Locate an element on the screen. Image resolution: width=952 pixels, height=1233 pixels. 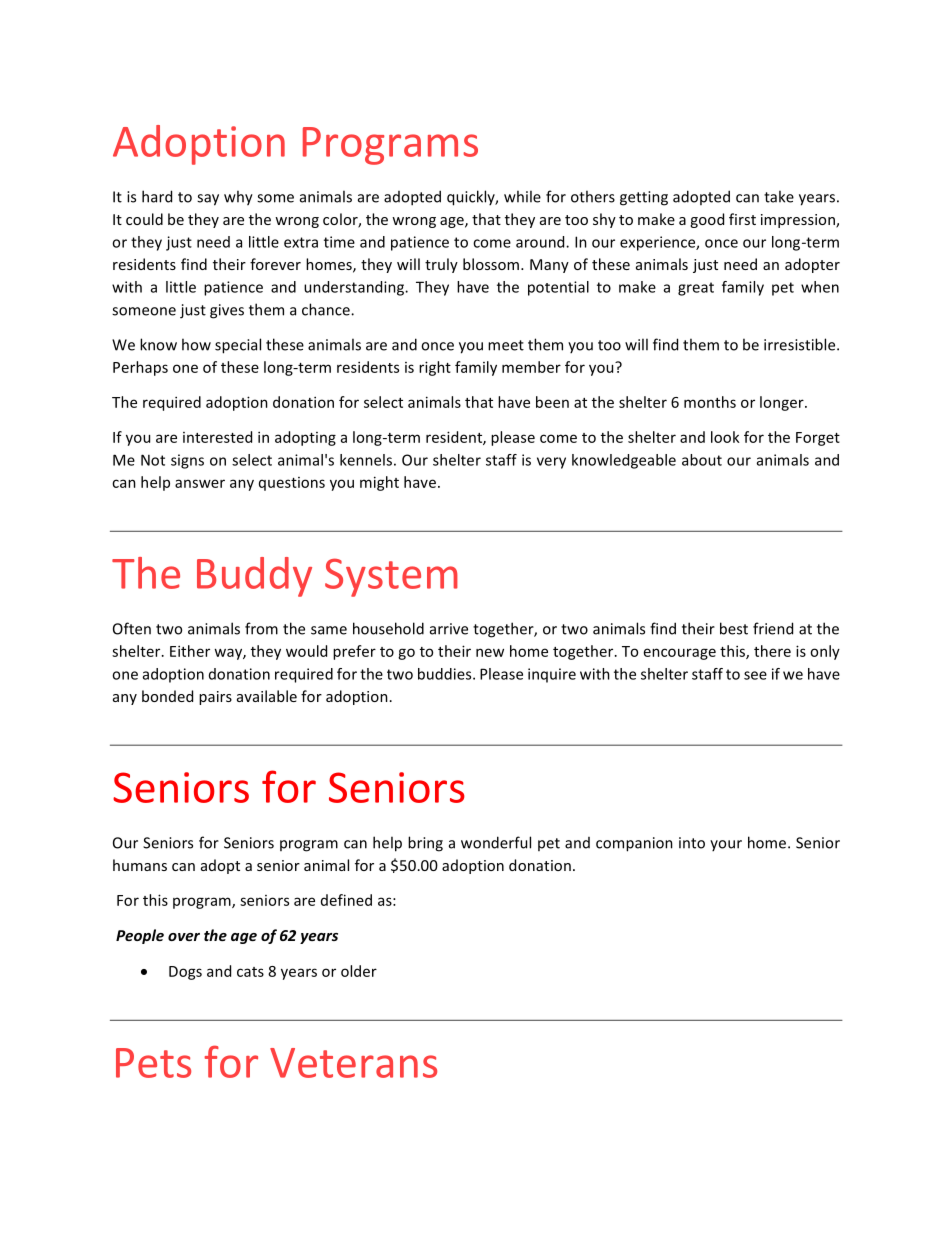
your is located at coordinates (726, 845).
